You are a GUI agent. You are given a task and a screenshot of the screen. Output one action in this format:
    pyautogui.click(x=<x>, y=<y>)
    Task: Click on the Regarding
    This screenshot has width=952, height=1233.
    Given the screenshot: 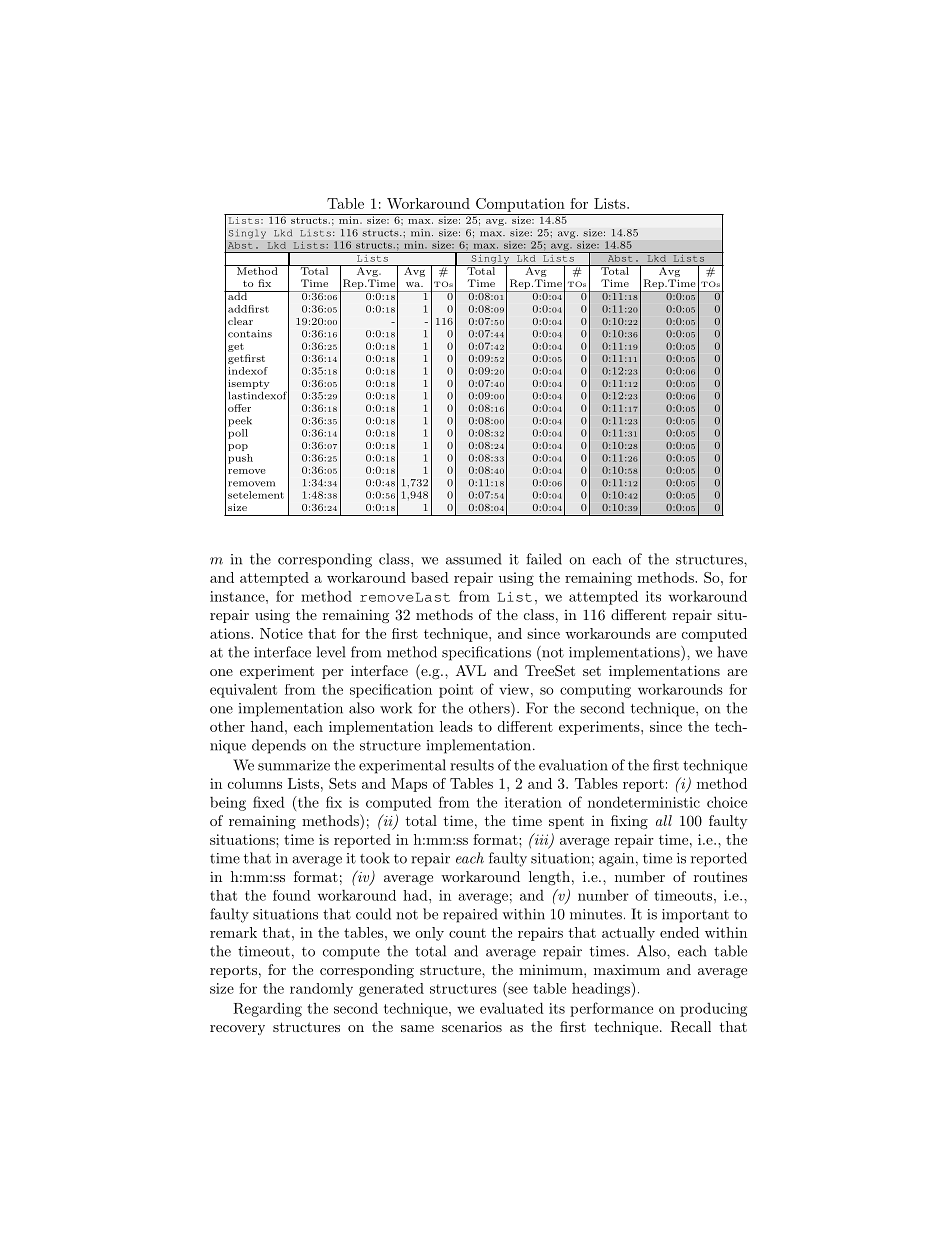 What is the action you would take?
    pyautogui.click(x=267, y=1010)
